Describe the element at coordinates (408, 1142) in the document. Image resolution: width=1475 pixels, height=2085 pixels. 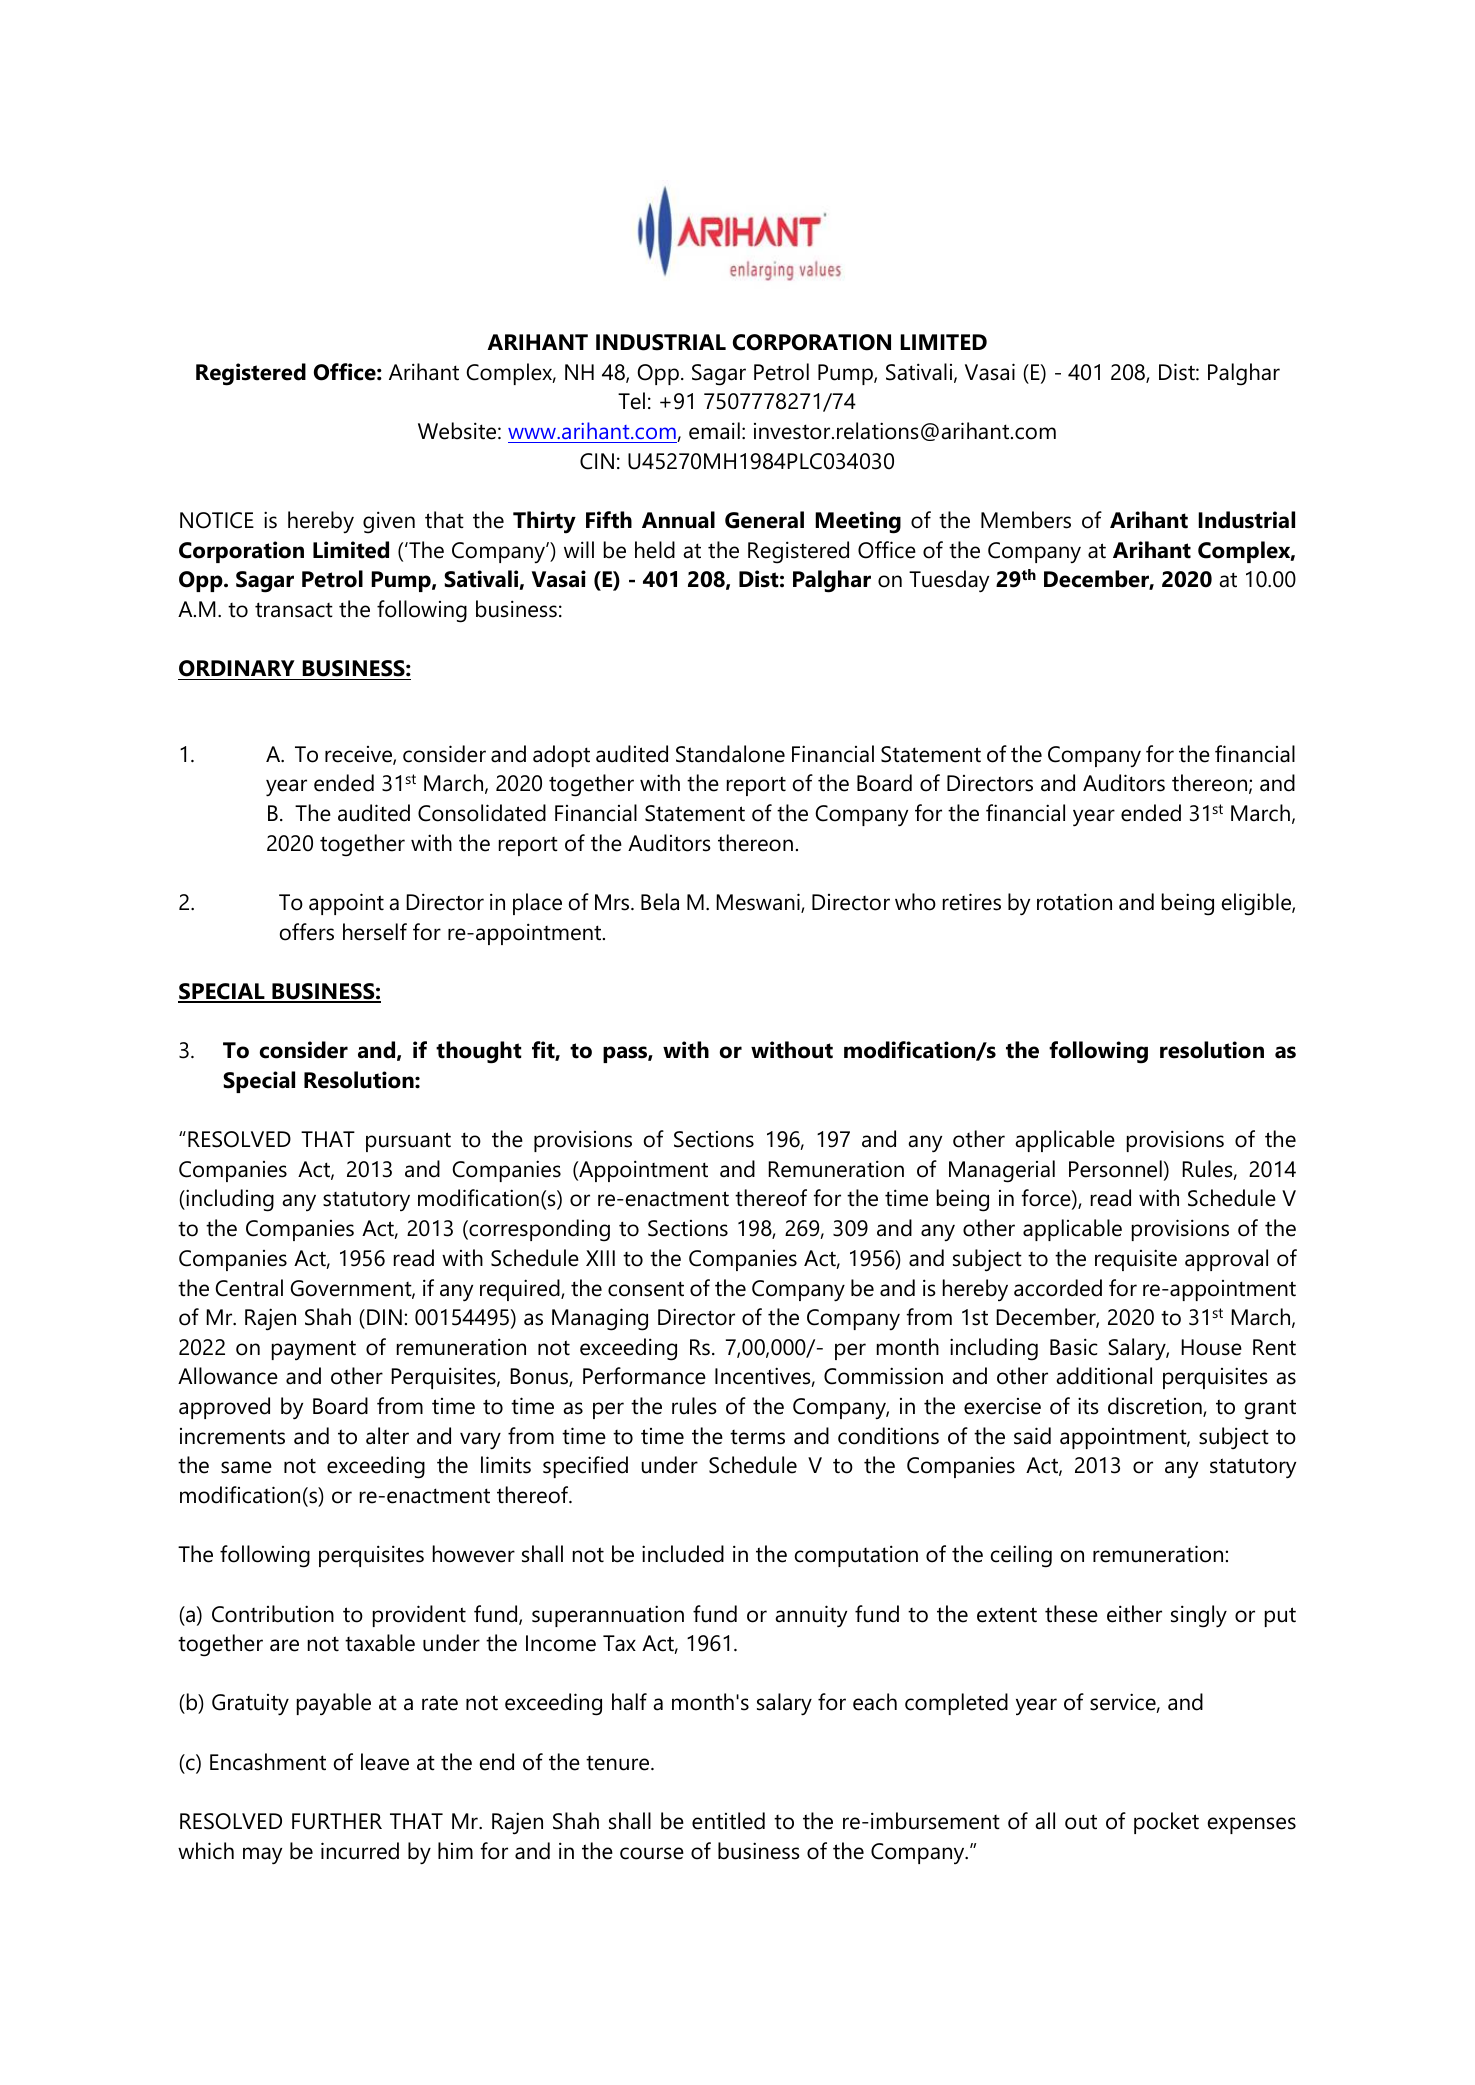
I see `pursuant` at that location.
